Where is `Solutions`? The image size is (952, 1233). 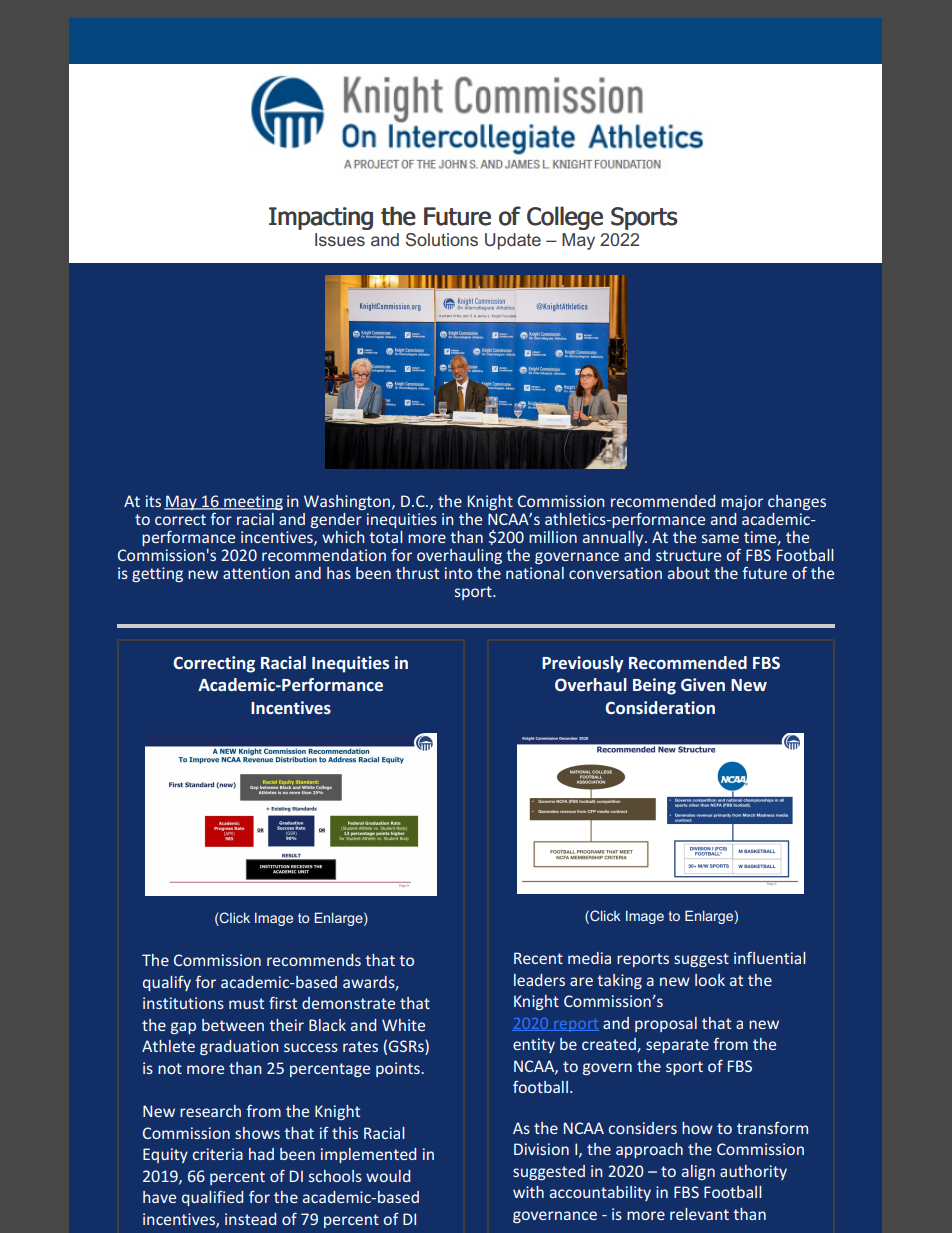
Solutions is located at coordinates (442, 239).
